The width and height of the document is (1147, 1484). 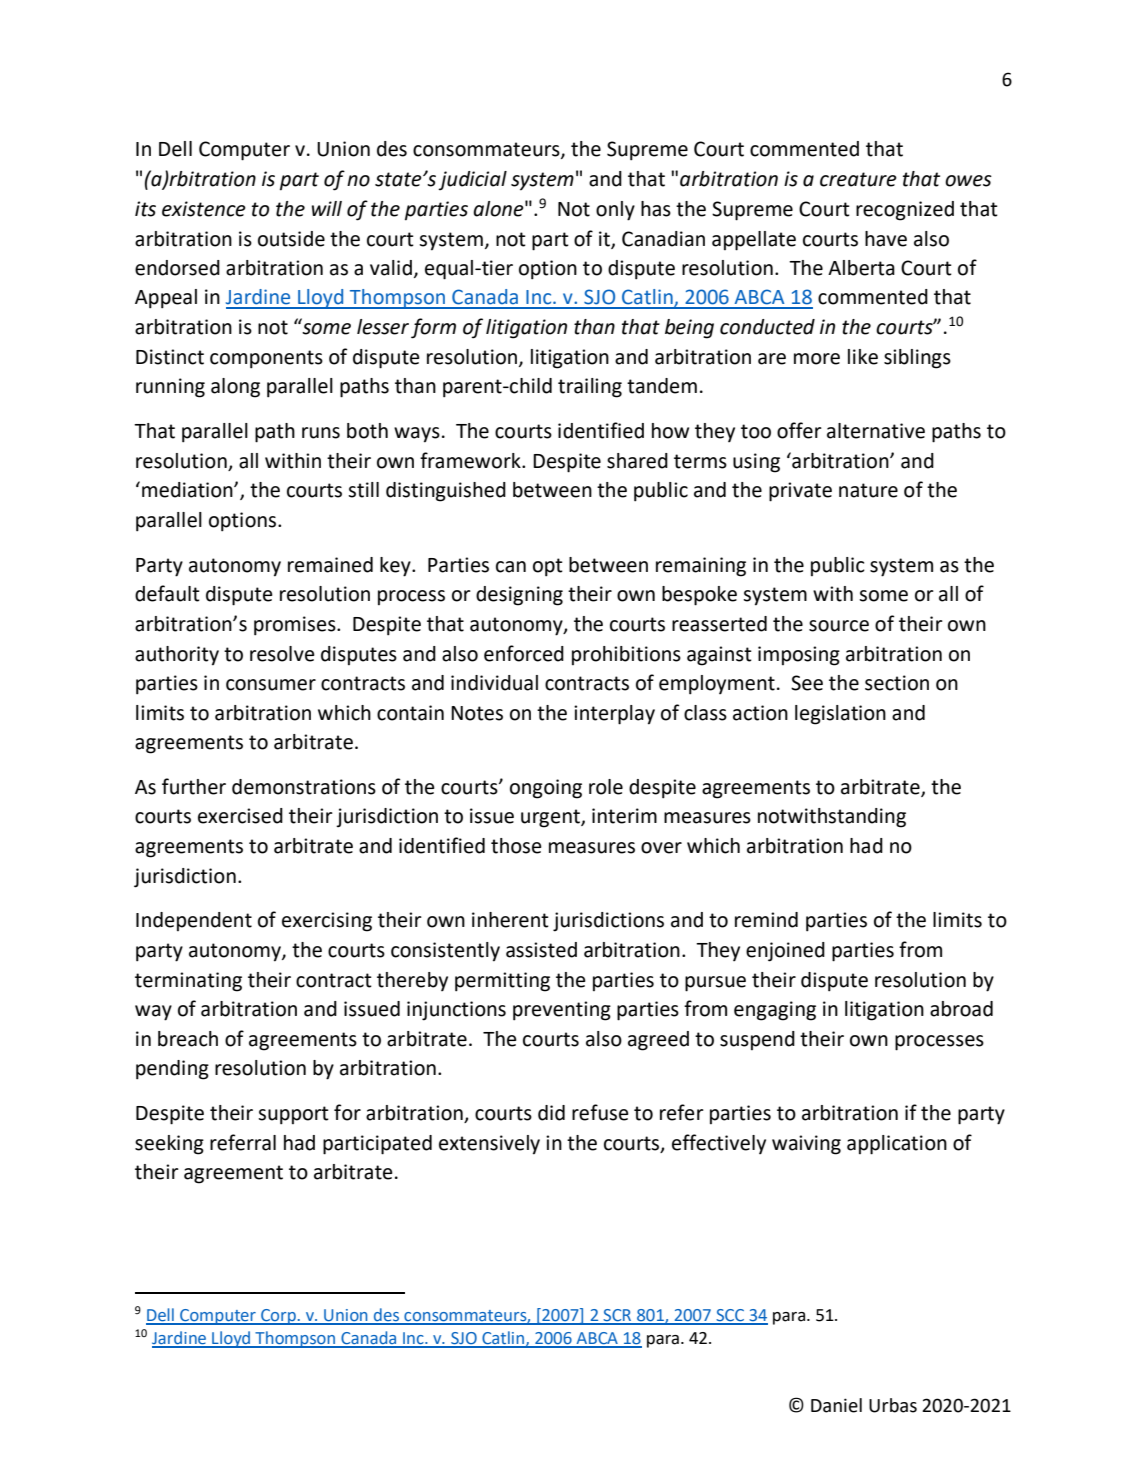 I want to click on terminating, so click(x=188, y=982).
